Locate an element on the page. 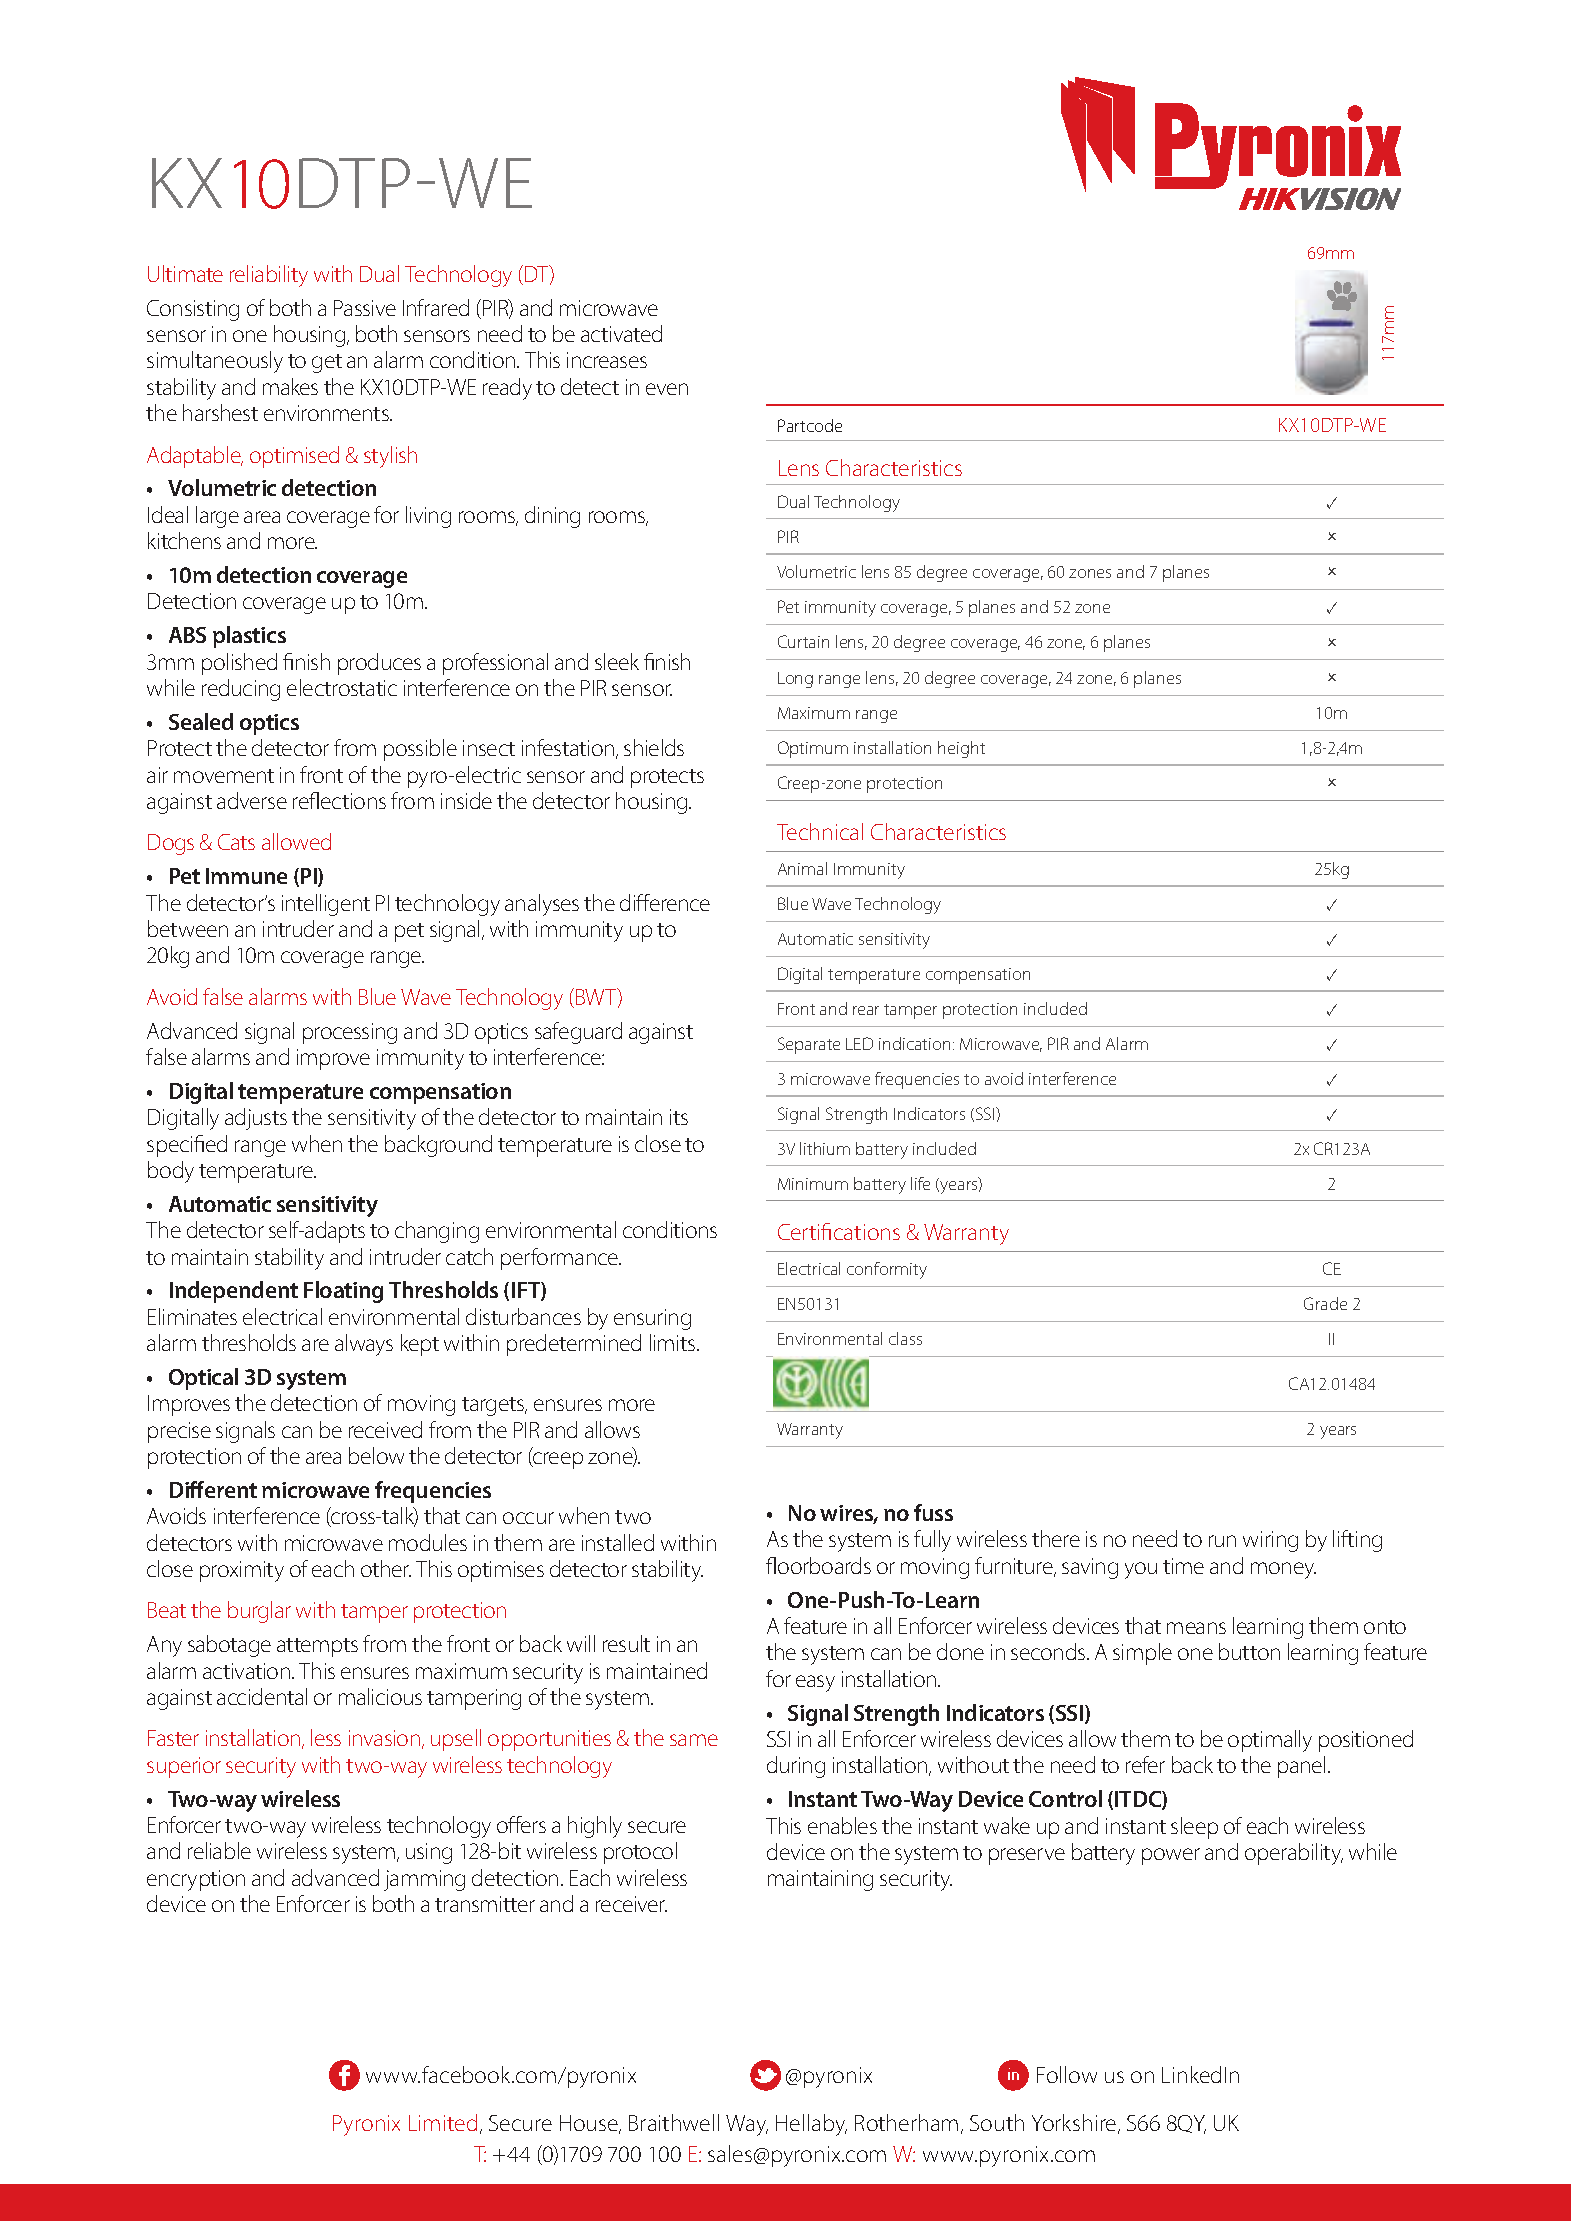 This document has width=1571, height=2221. optimally is located at coordinates (1270, 1741).
